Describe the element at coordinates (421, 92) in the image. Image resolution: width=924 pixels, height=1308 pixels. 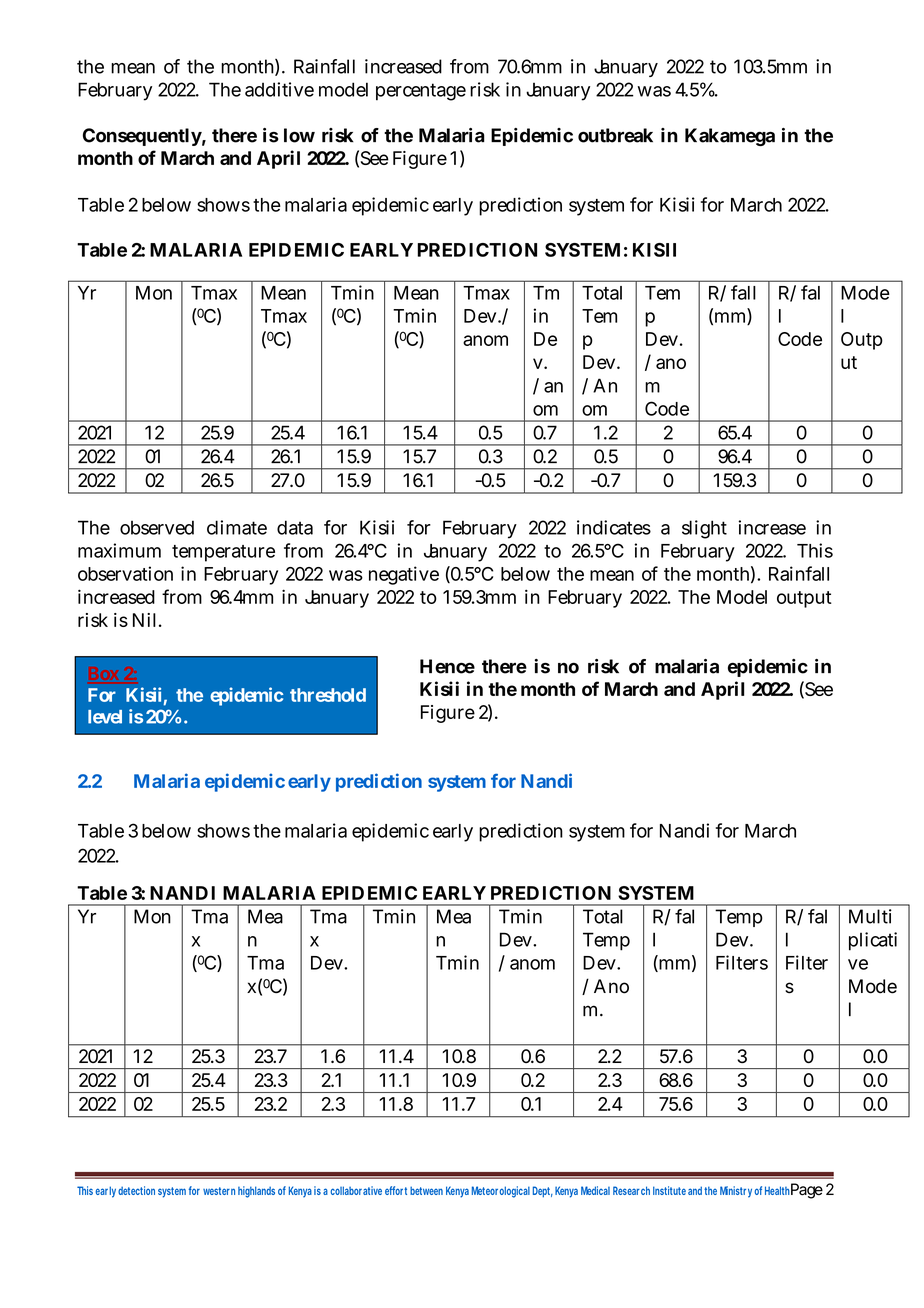
I see `percentage` at that location.
